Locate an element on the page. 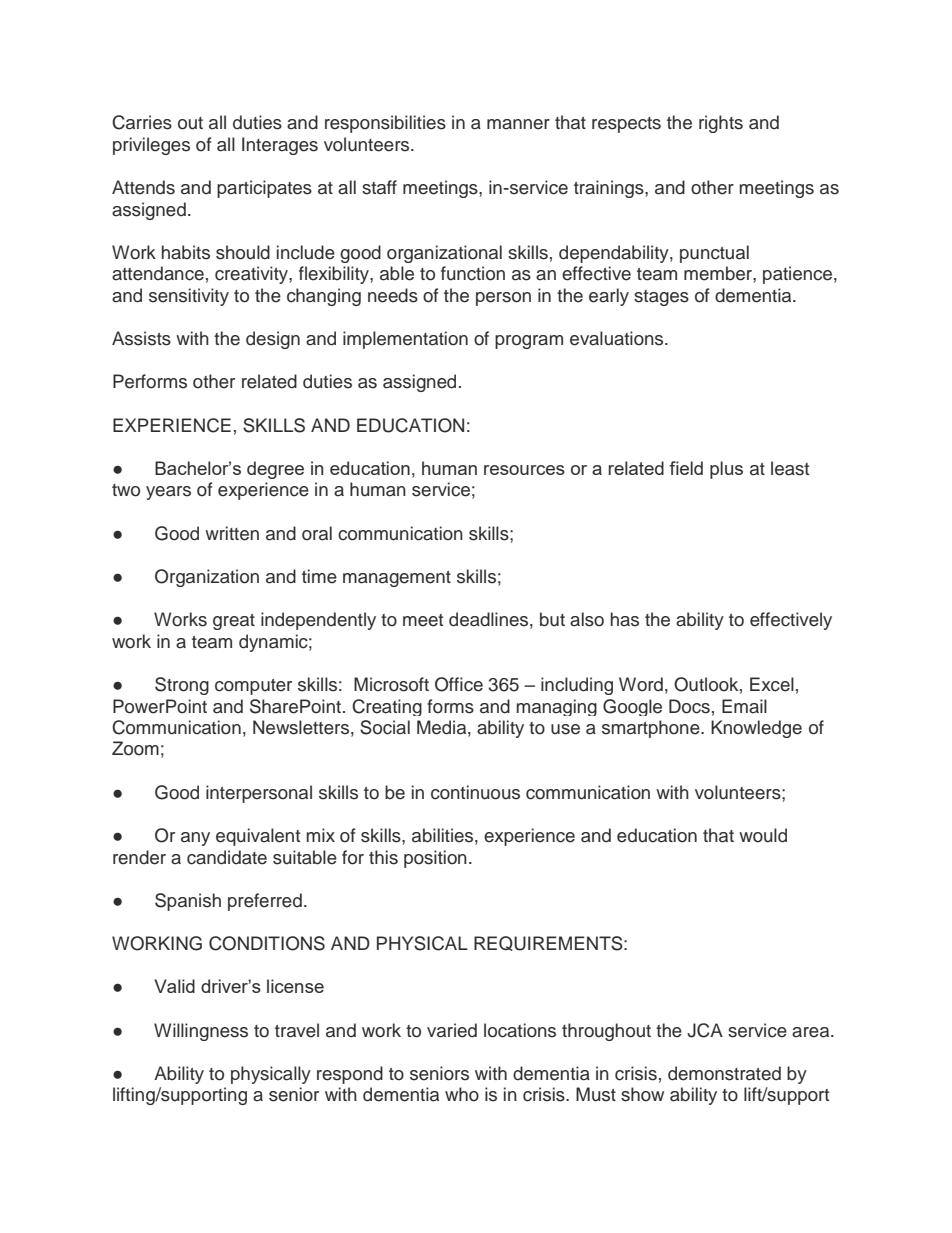 The image size is (952, 1233). manner is located at coordinates (518, 124).
